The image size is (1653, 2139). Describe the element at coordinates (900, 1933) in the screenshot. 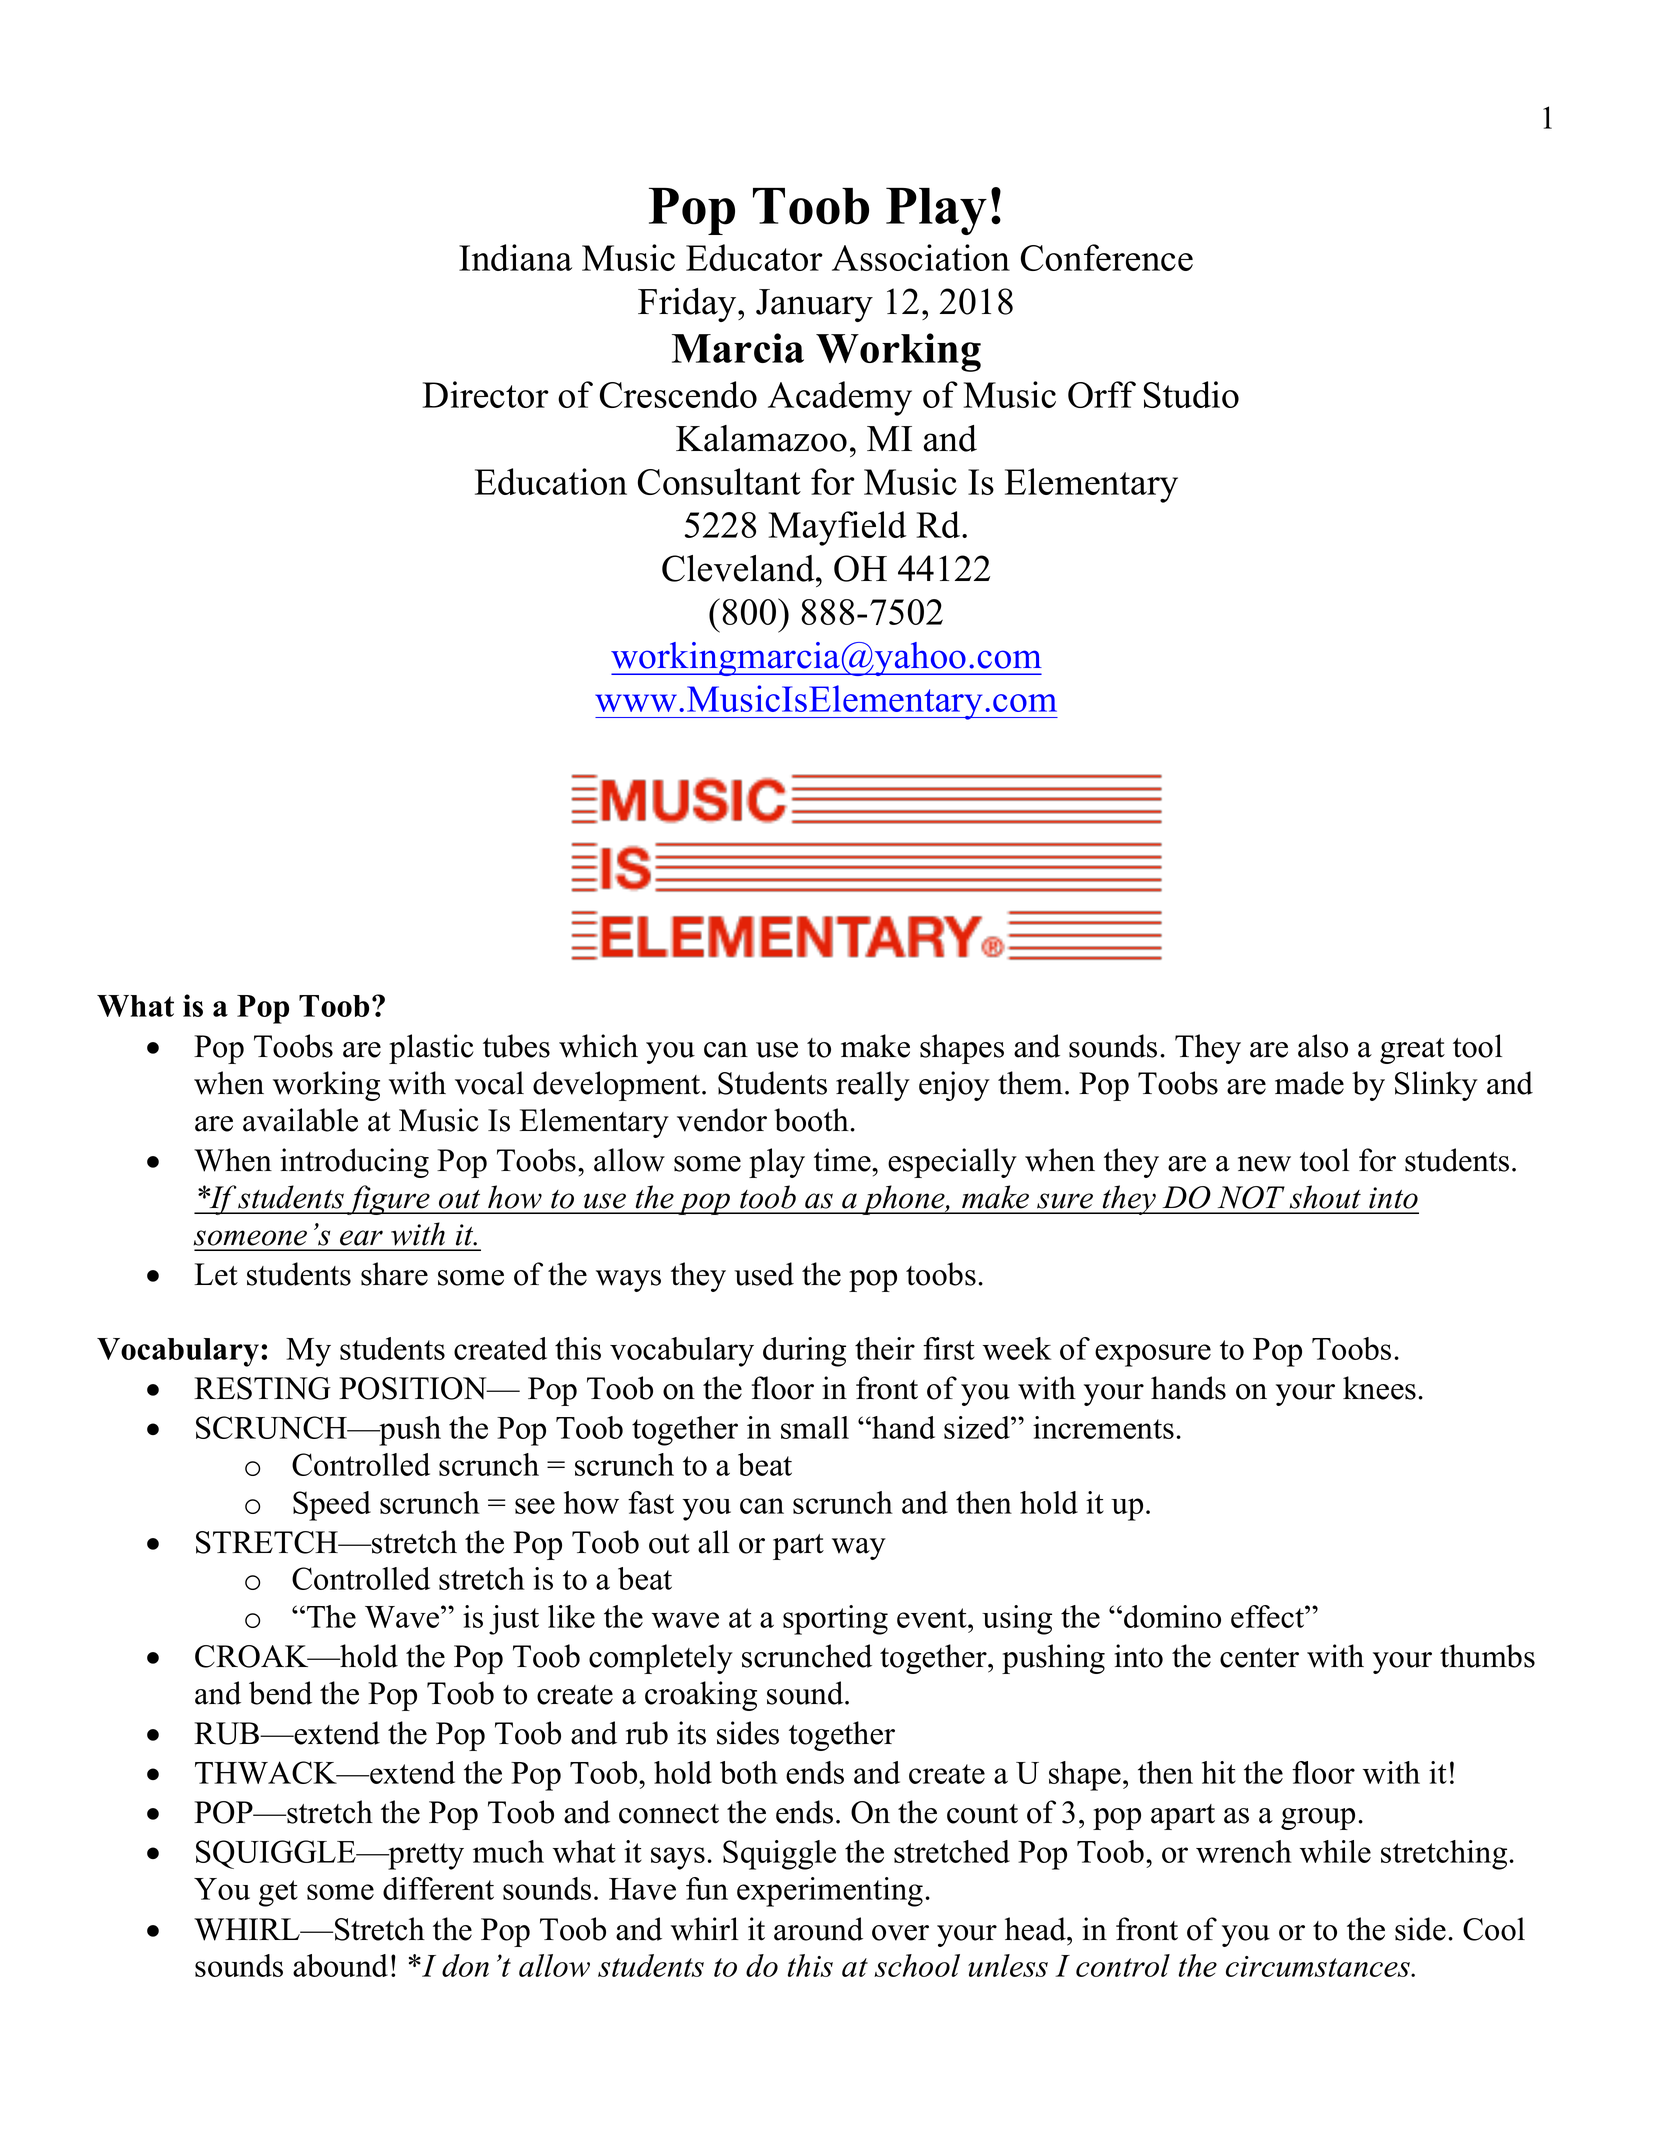

I see `over` at that location.
